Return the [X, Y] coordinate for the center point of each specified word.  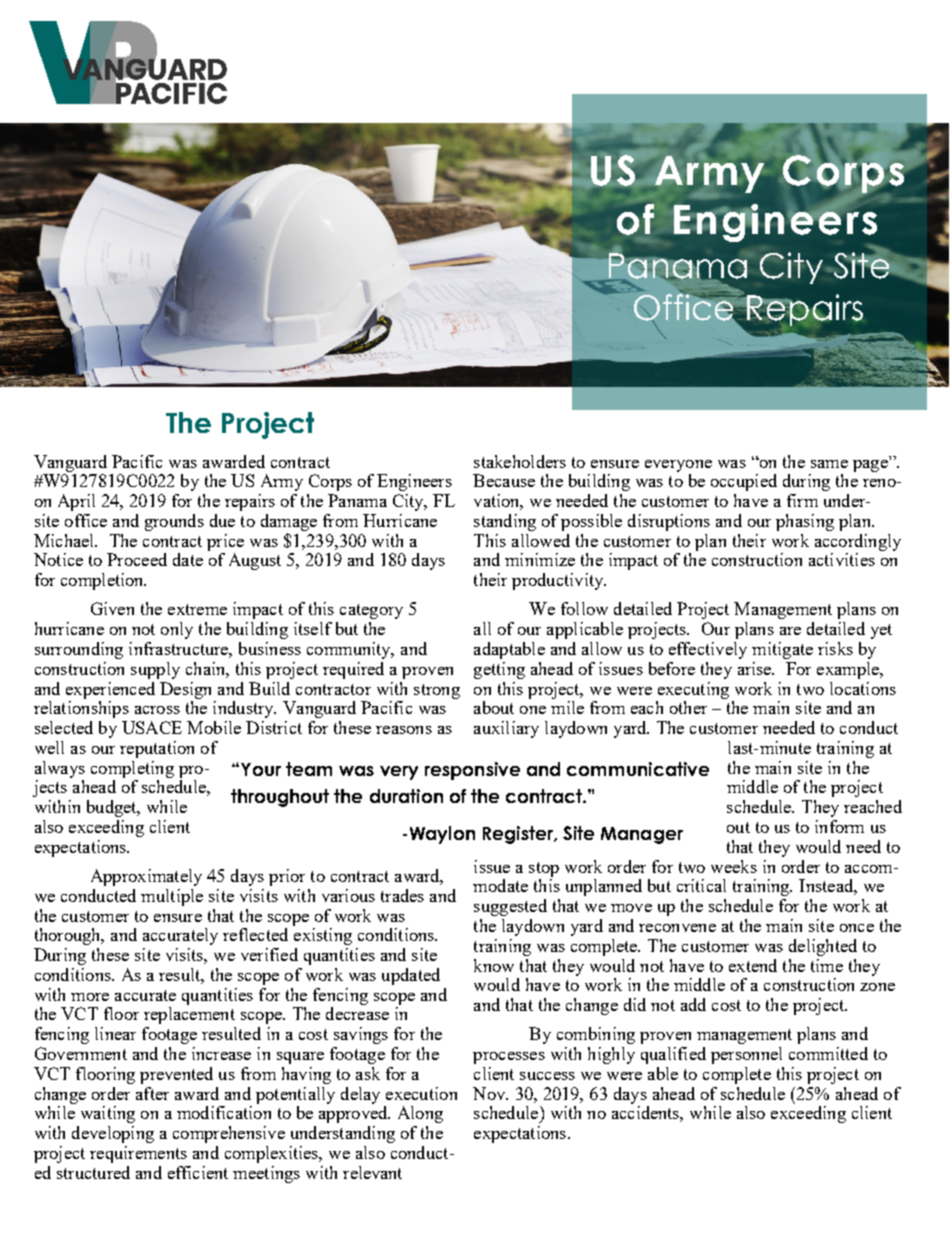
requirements [138, 1154]
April [76, 502]
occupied [744, 482]
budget [113, 808]
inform [839, 826]
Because [504, 480]
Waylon [442, 835]
